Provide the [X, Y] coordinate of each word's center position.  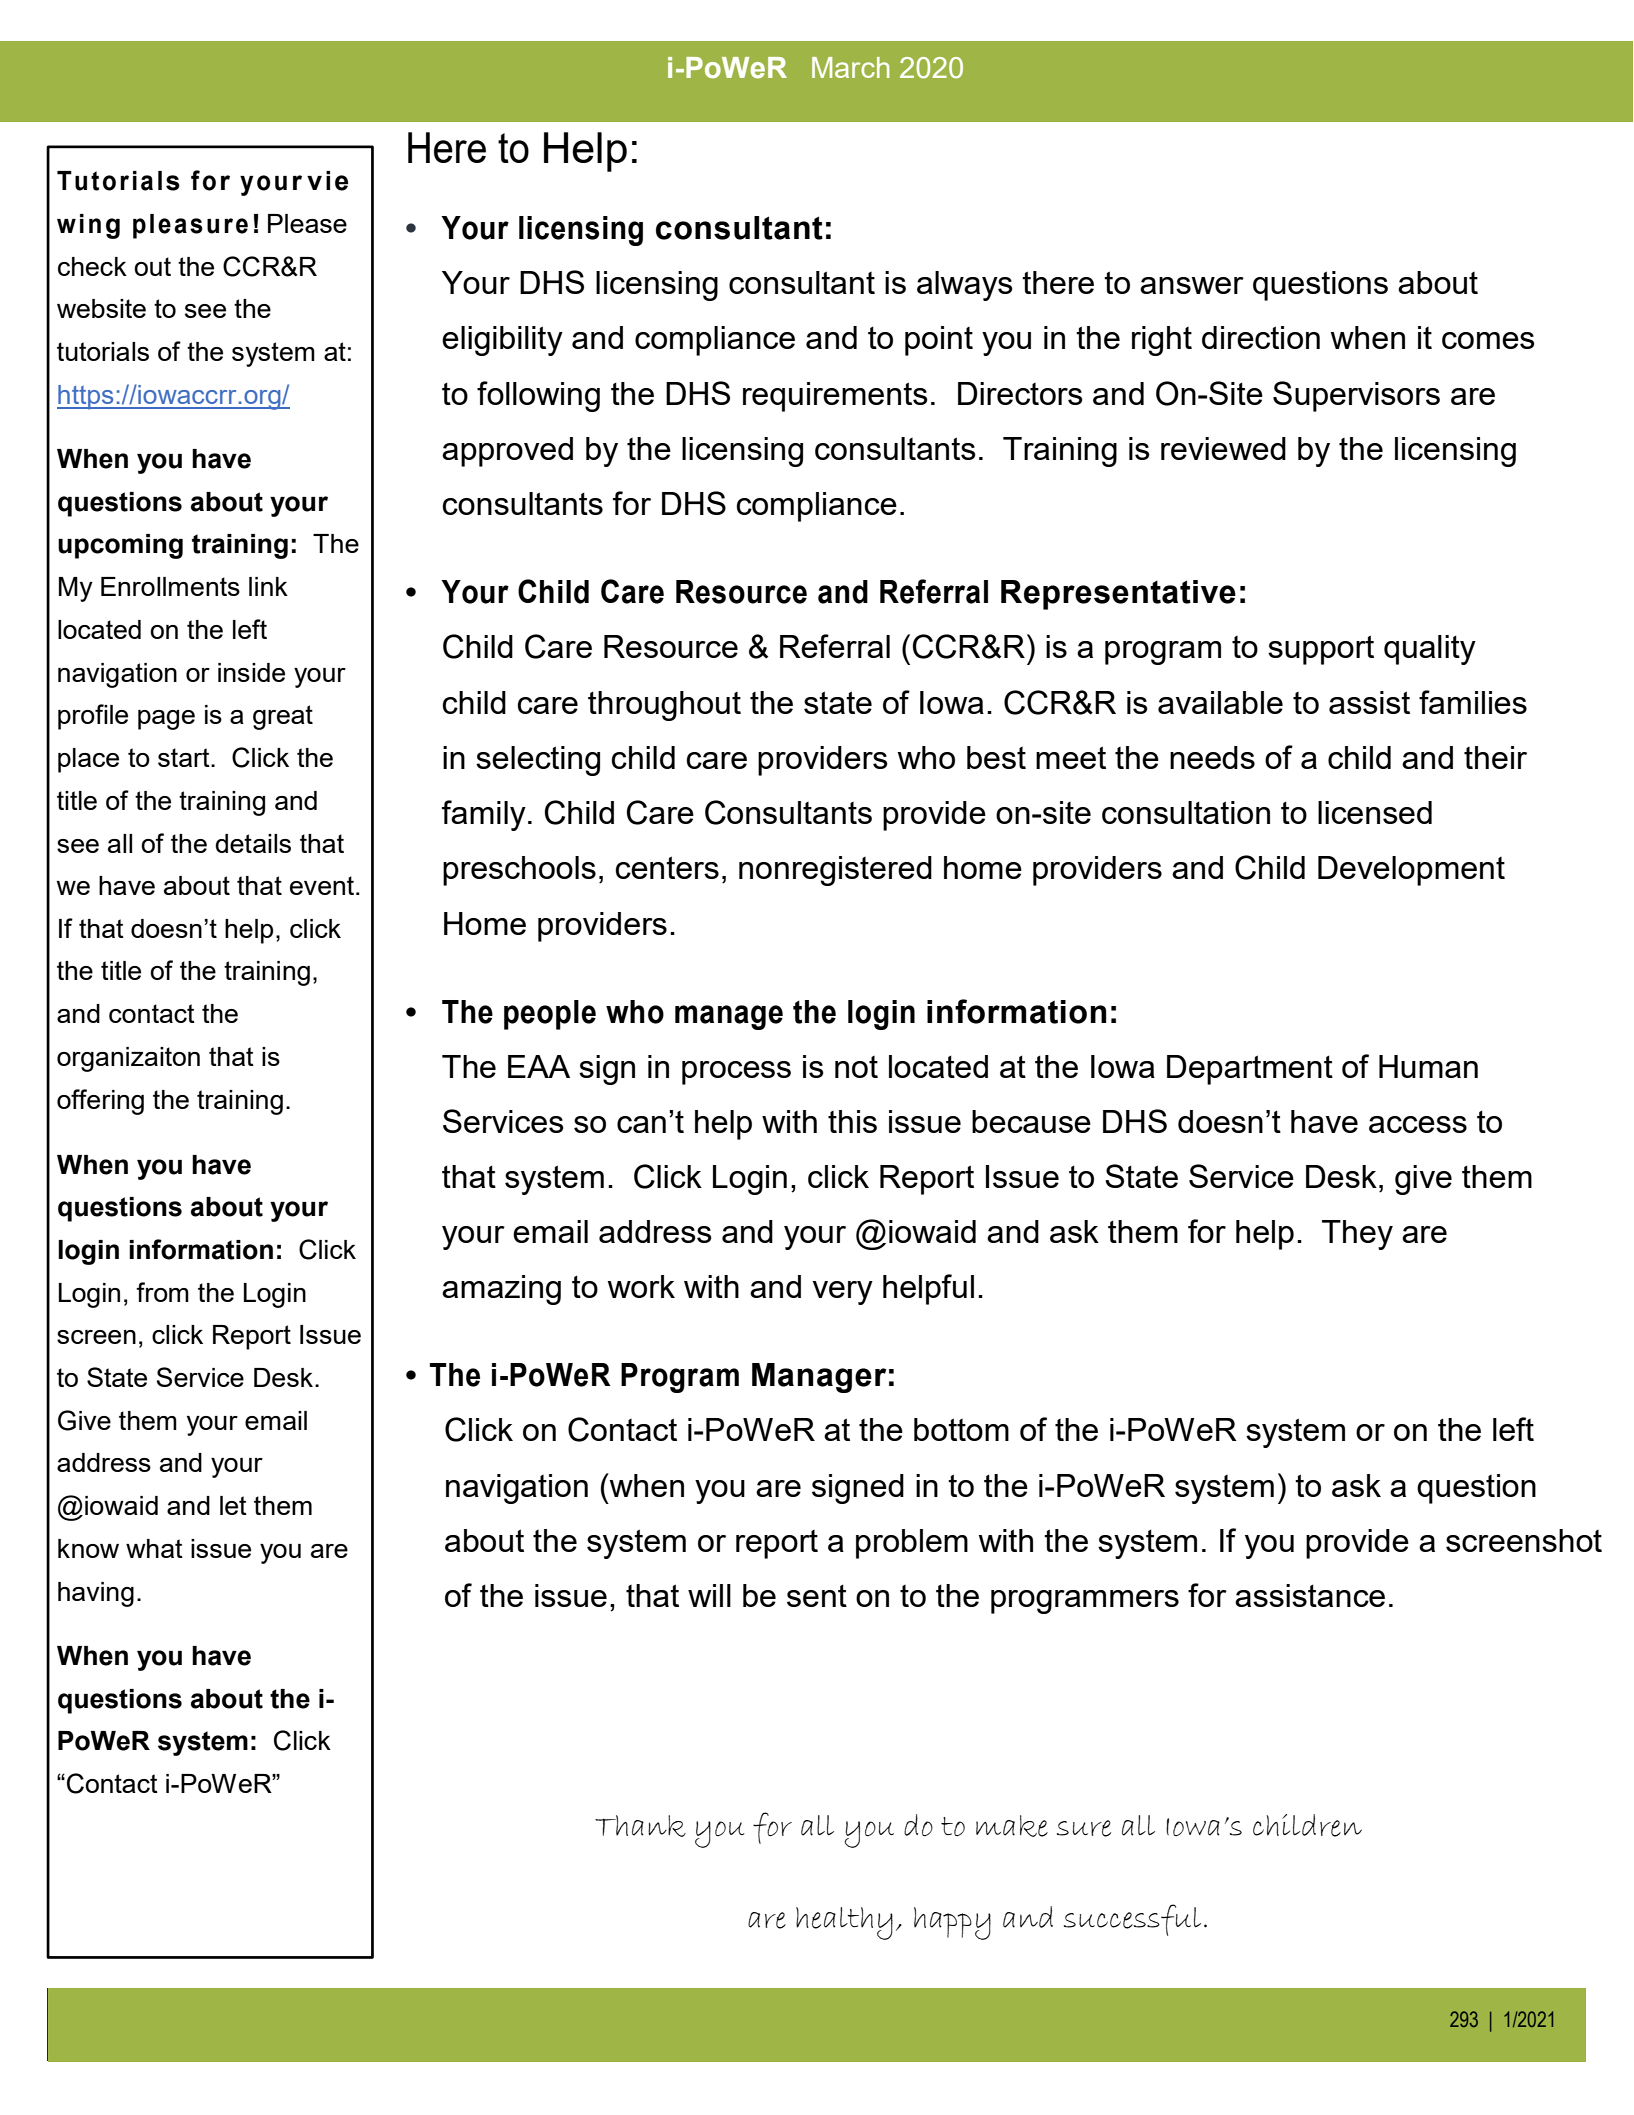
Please [307, 223]
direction [1261, 337]
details [253, 843]
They [1357, 1235]
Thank [640, 1826]
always [965, 286]
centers [667, 867]
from [162, 1292]
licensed [1375, 812]
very [842, 1293]
